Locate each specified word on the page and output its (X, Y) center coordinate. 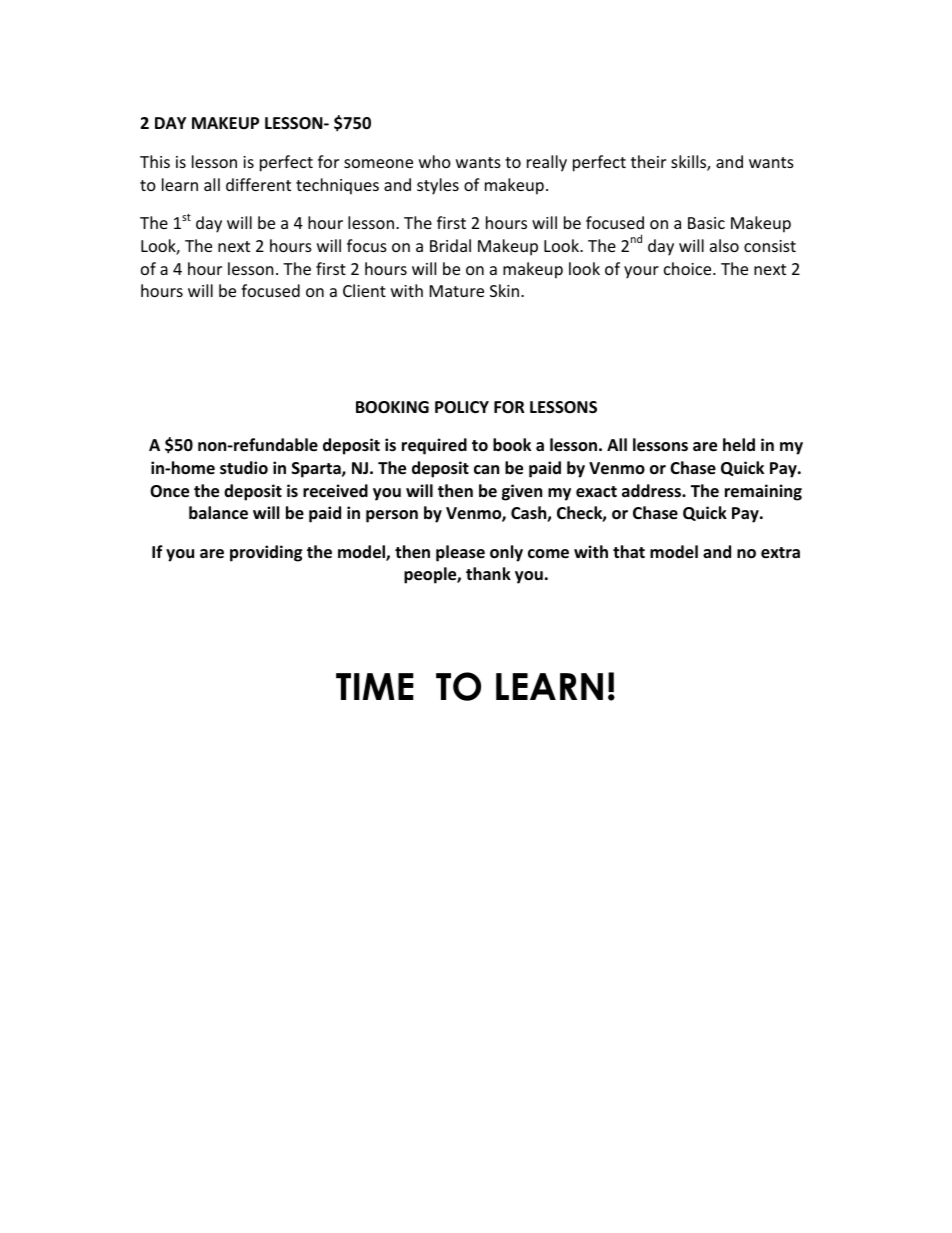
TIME (375, 686)
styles (438, 186)
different (258, 184)
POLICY (462, 407)
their (648, 161)
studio (244, 468)
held (739, 444)
